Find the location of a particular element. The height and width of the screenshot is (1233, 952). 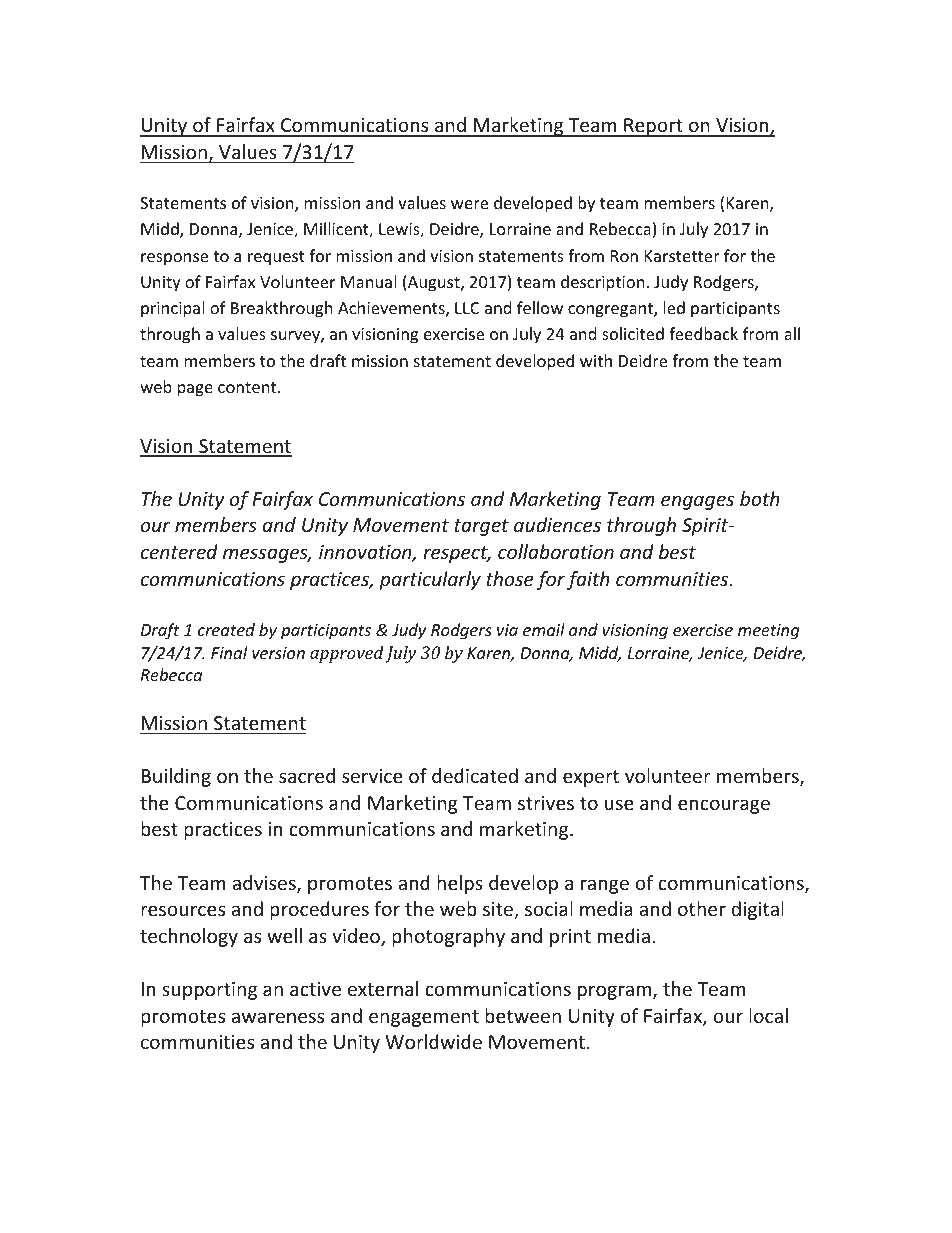

sacred is located at coordinates (307, 775).
